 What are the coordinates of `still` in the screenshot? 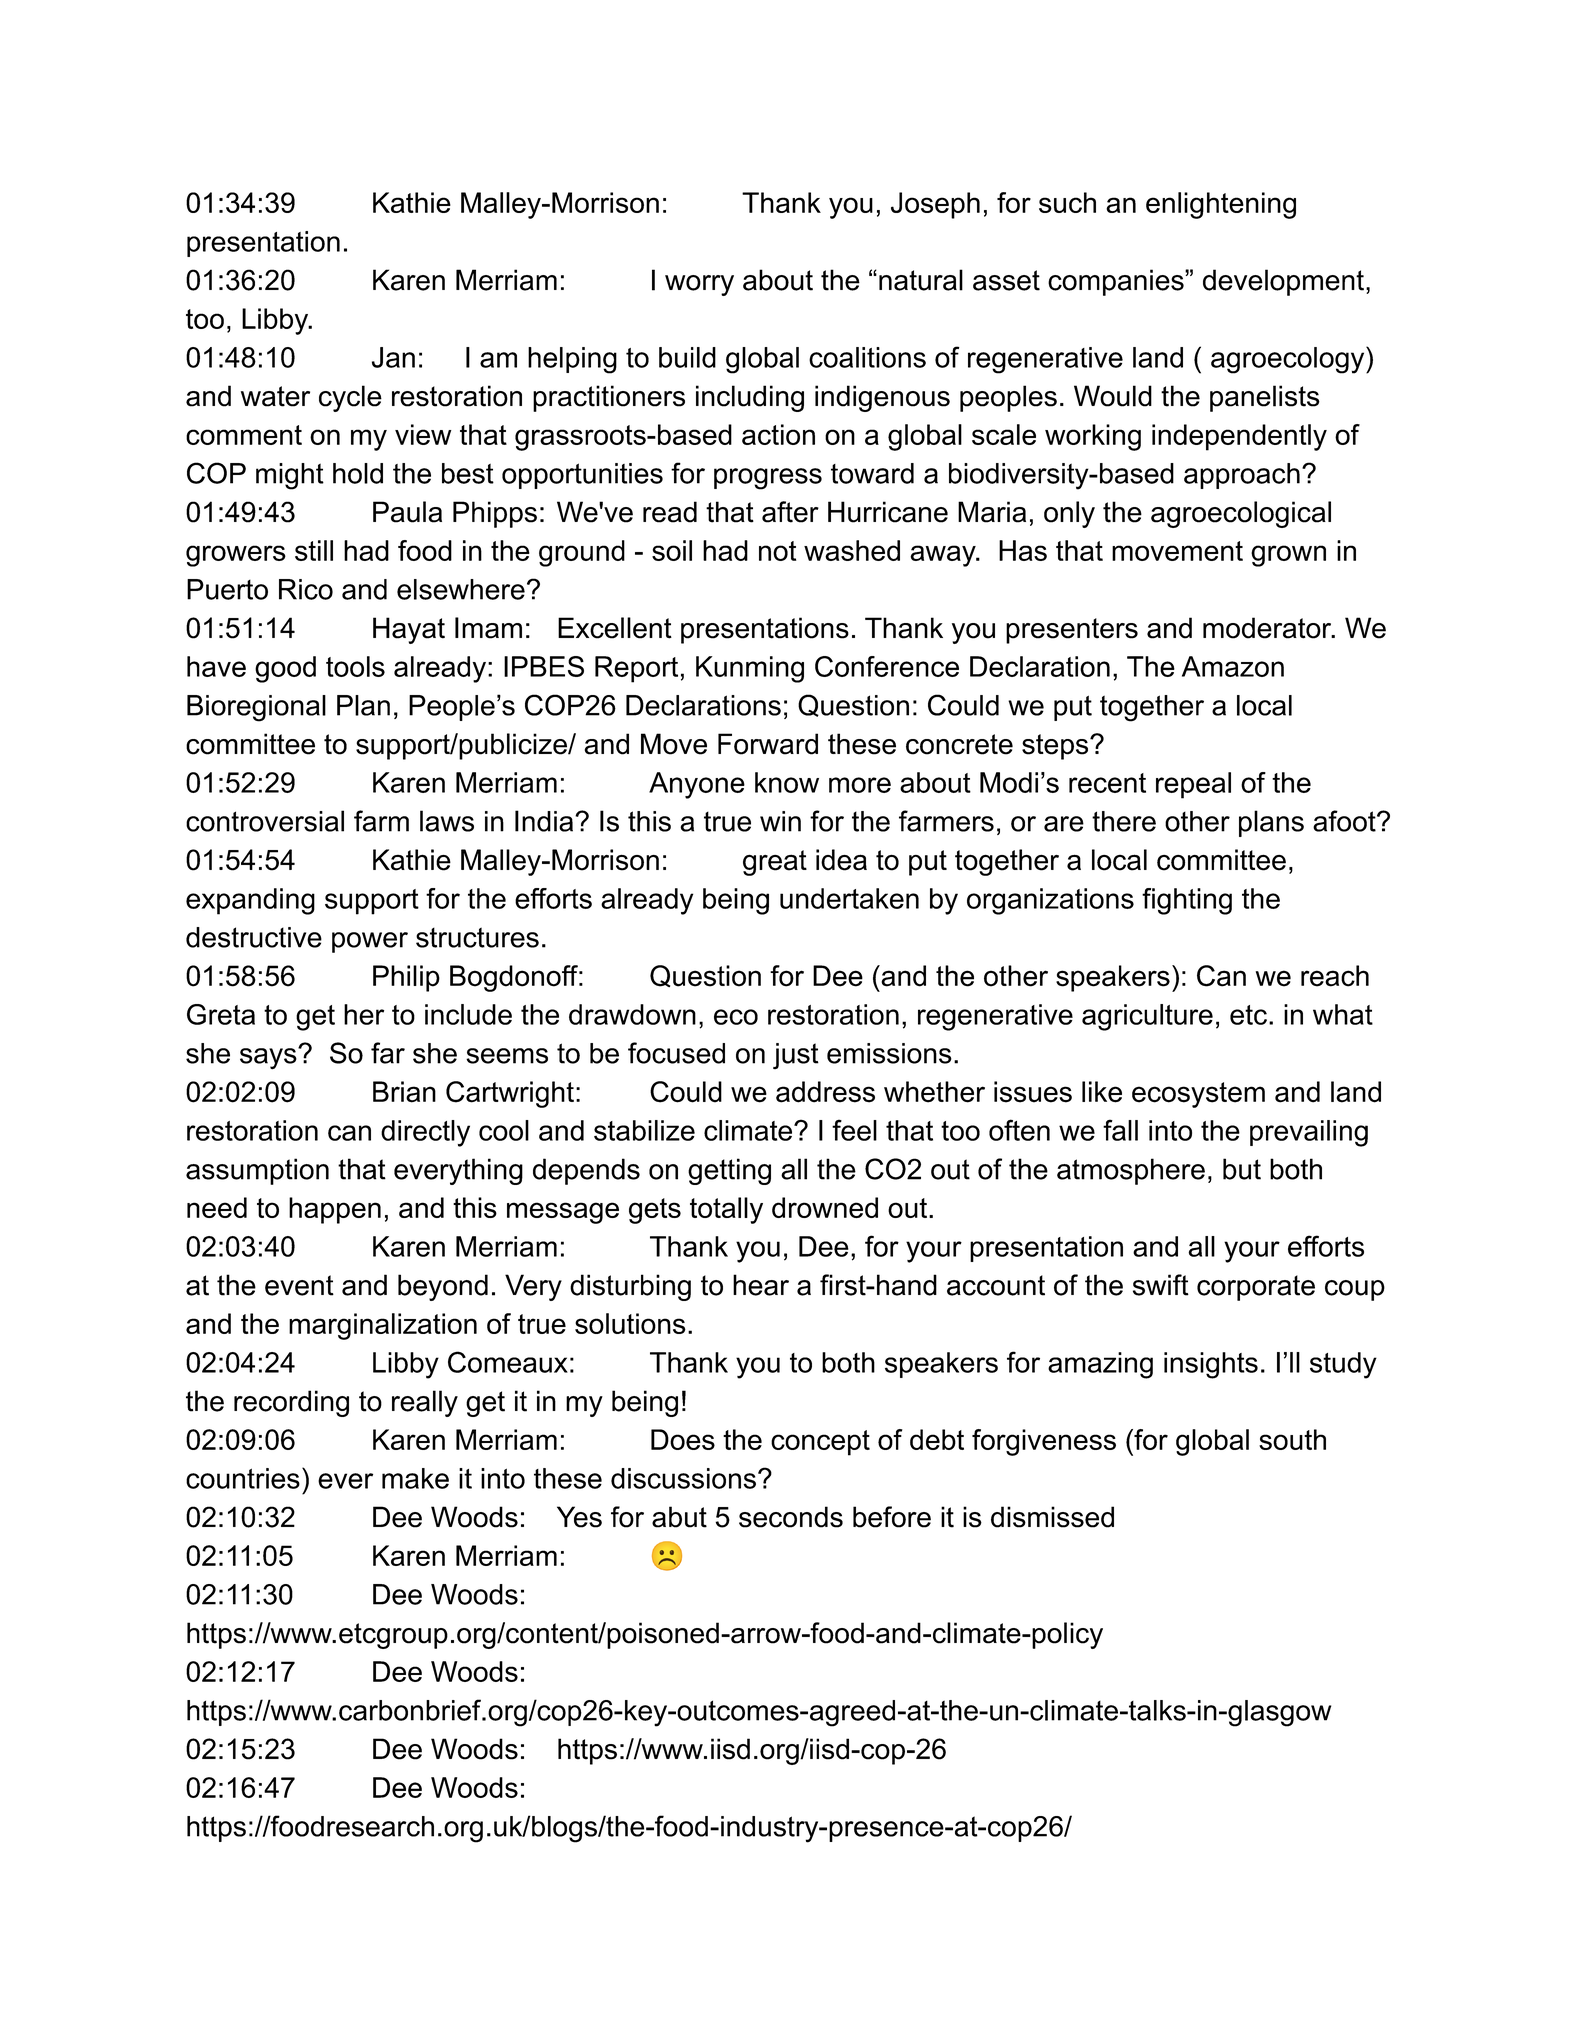 It's located at (314, 550).
